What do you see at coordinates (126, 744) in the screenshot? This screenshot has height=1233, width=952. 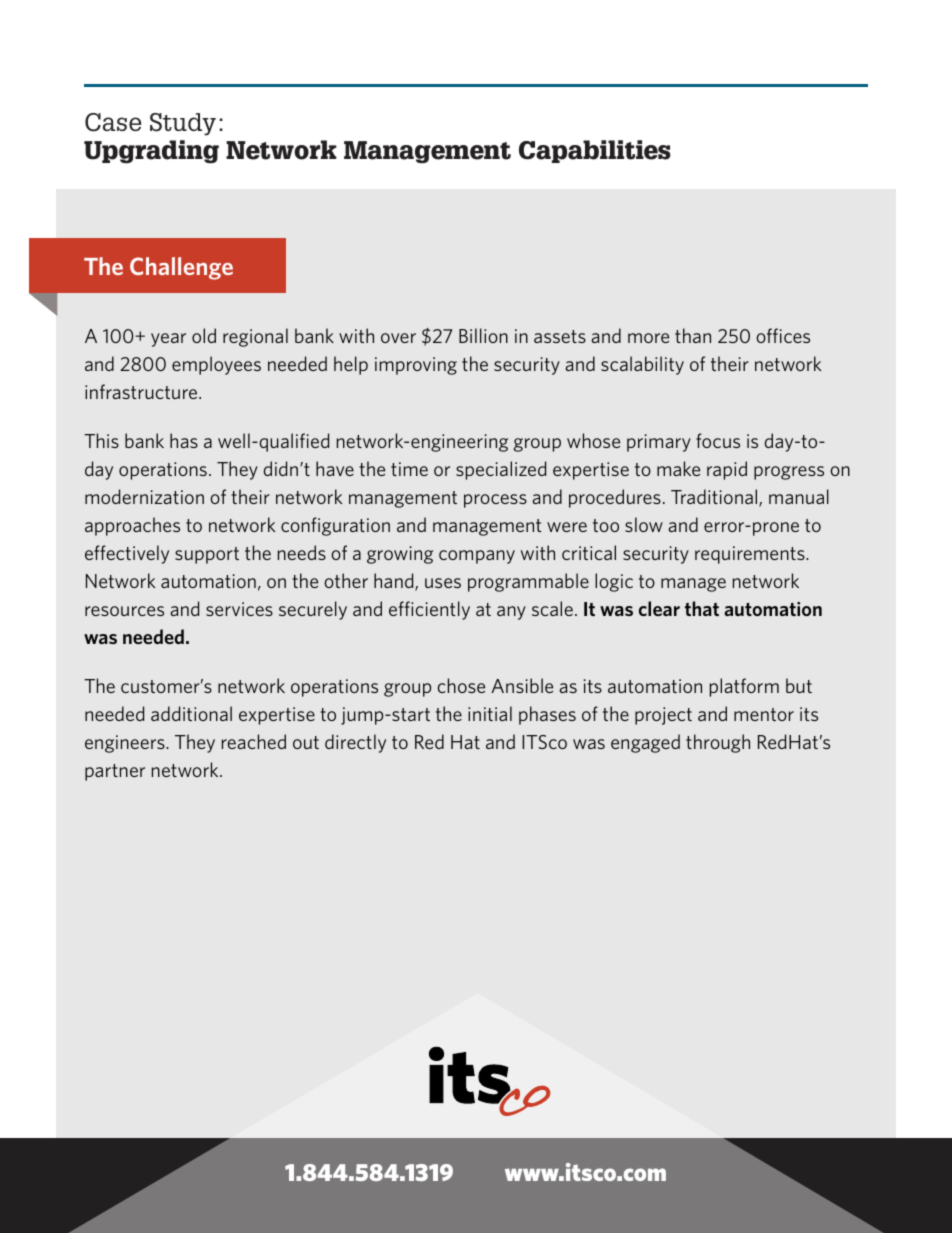 I see `engineers` at bounding box center [126, 744].
